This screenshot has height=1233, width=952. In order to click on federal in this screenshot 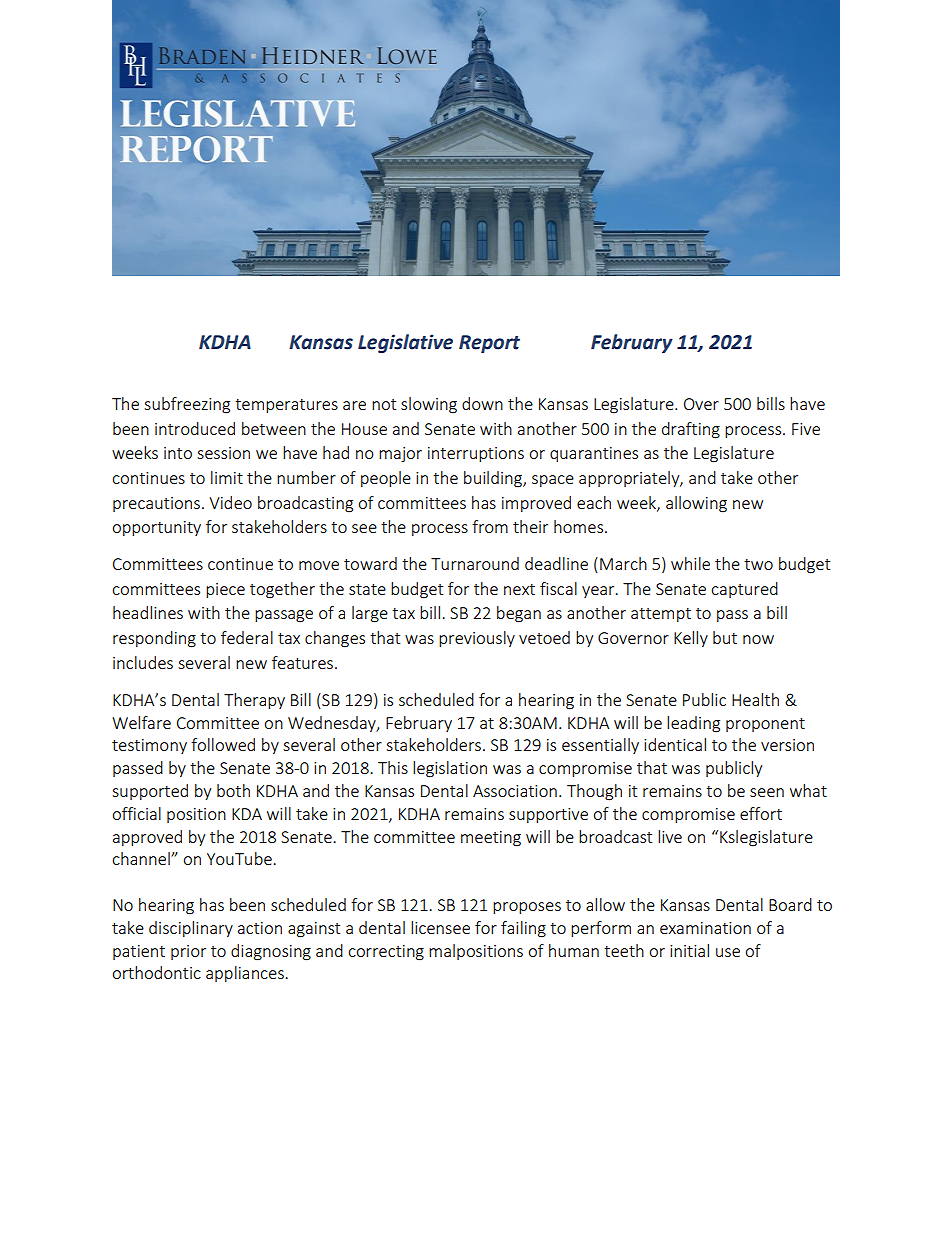, I will do `click(247, 637)`.
